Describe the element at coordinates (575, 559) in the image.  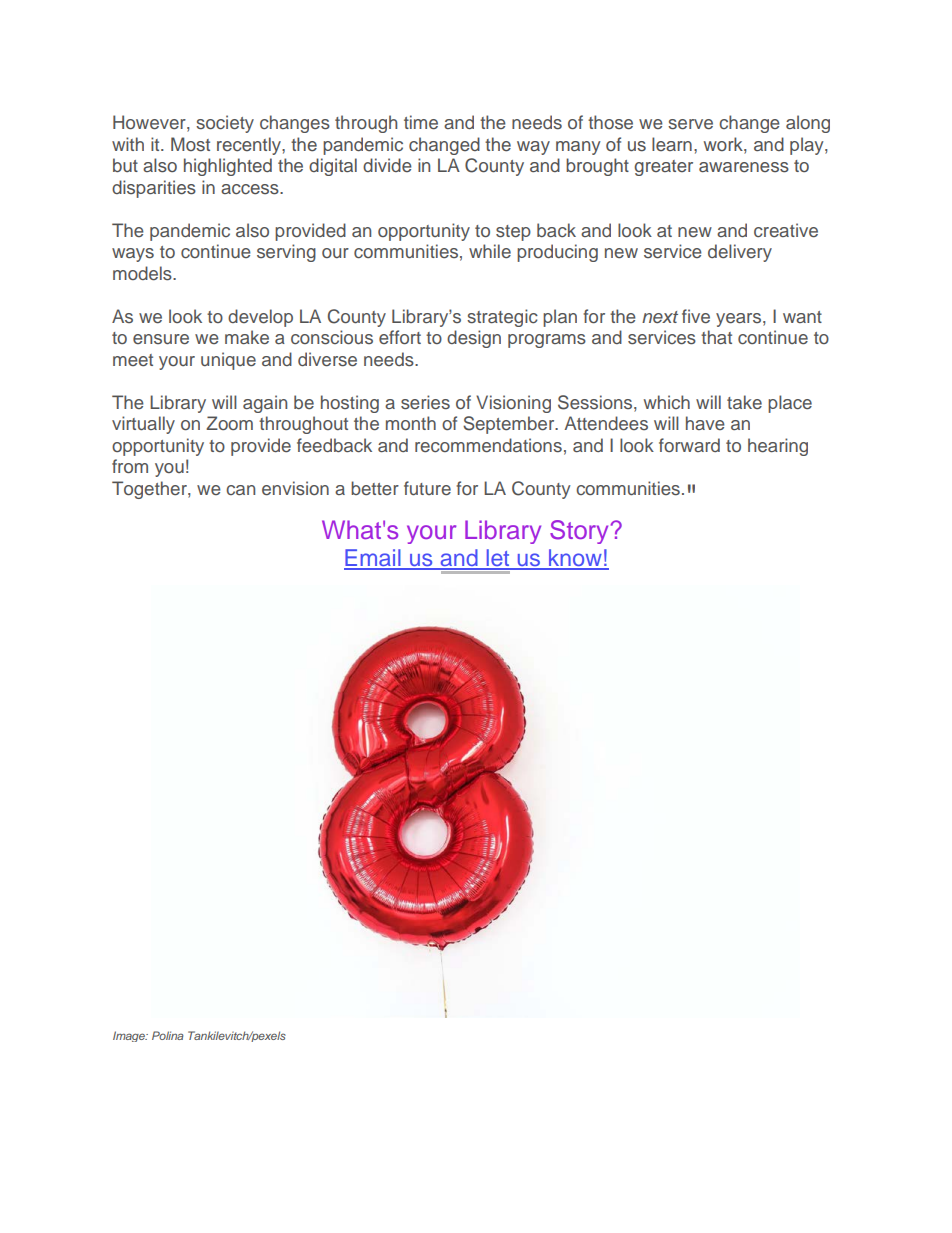
I see `know` at that location.
